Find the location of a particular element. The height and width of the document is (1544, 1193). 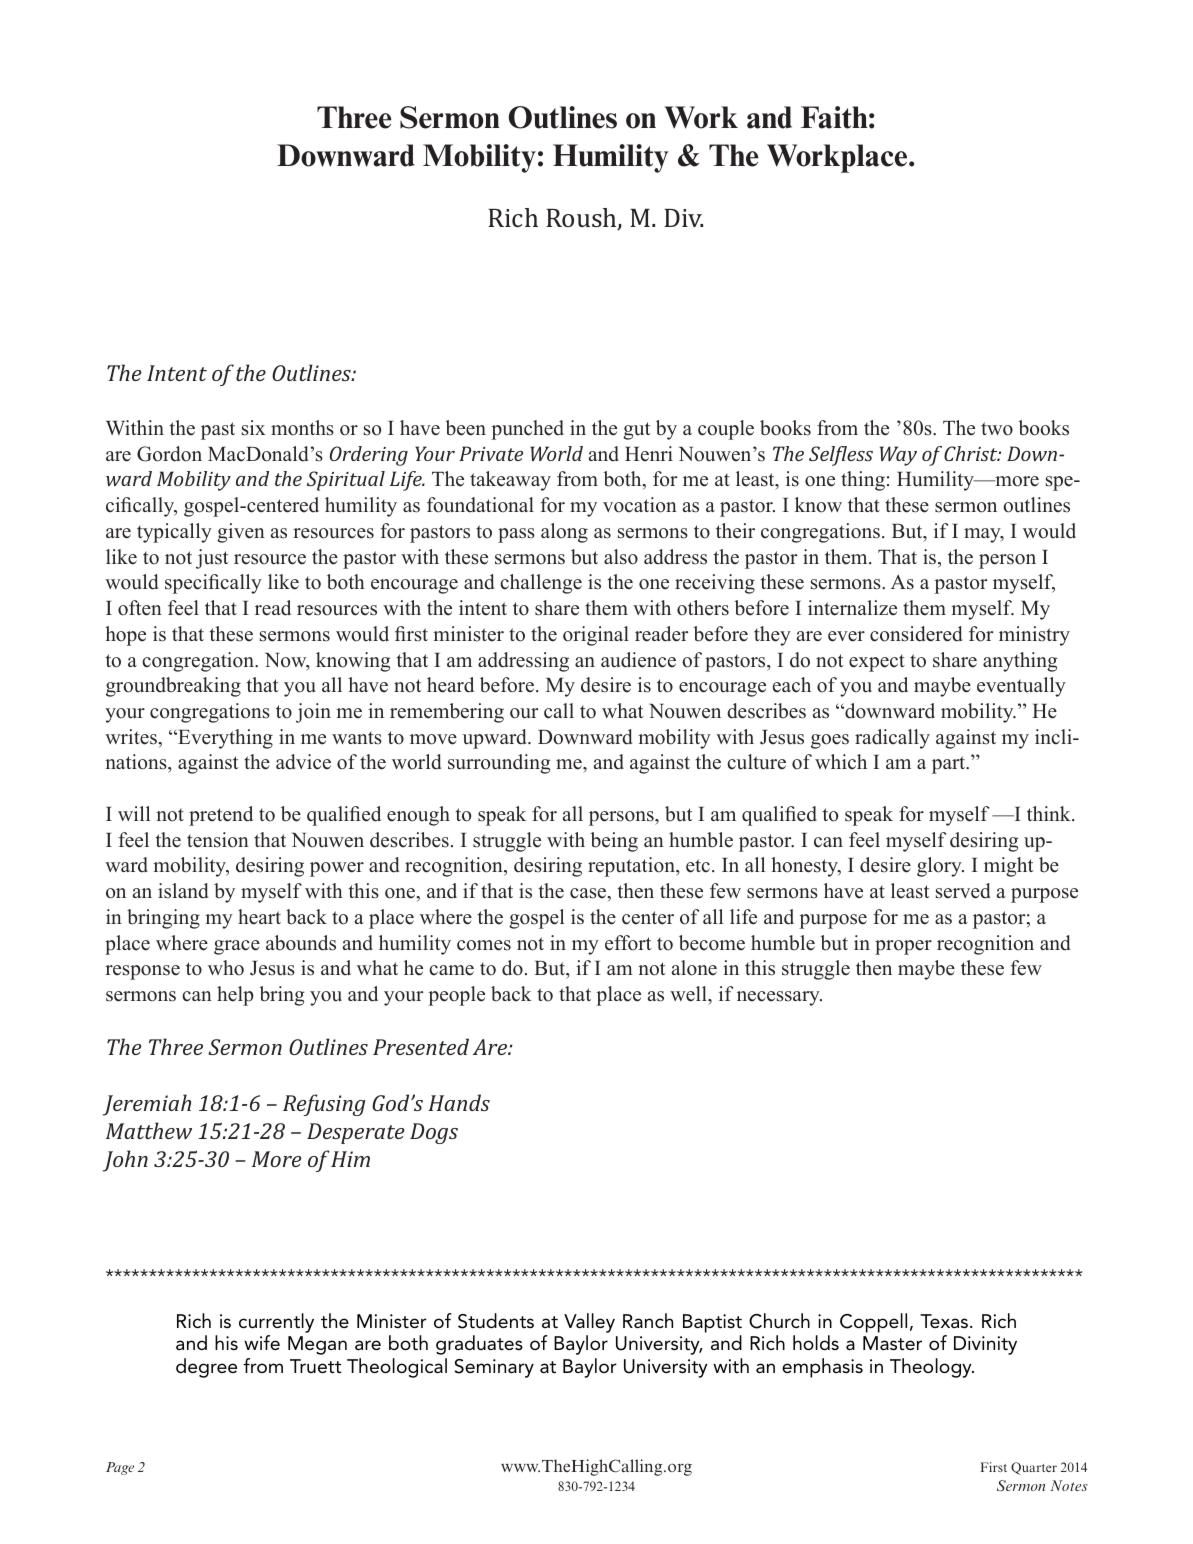

grace is located at coordinates (237, 947).
